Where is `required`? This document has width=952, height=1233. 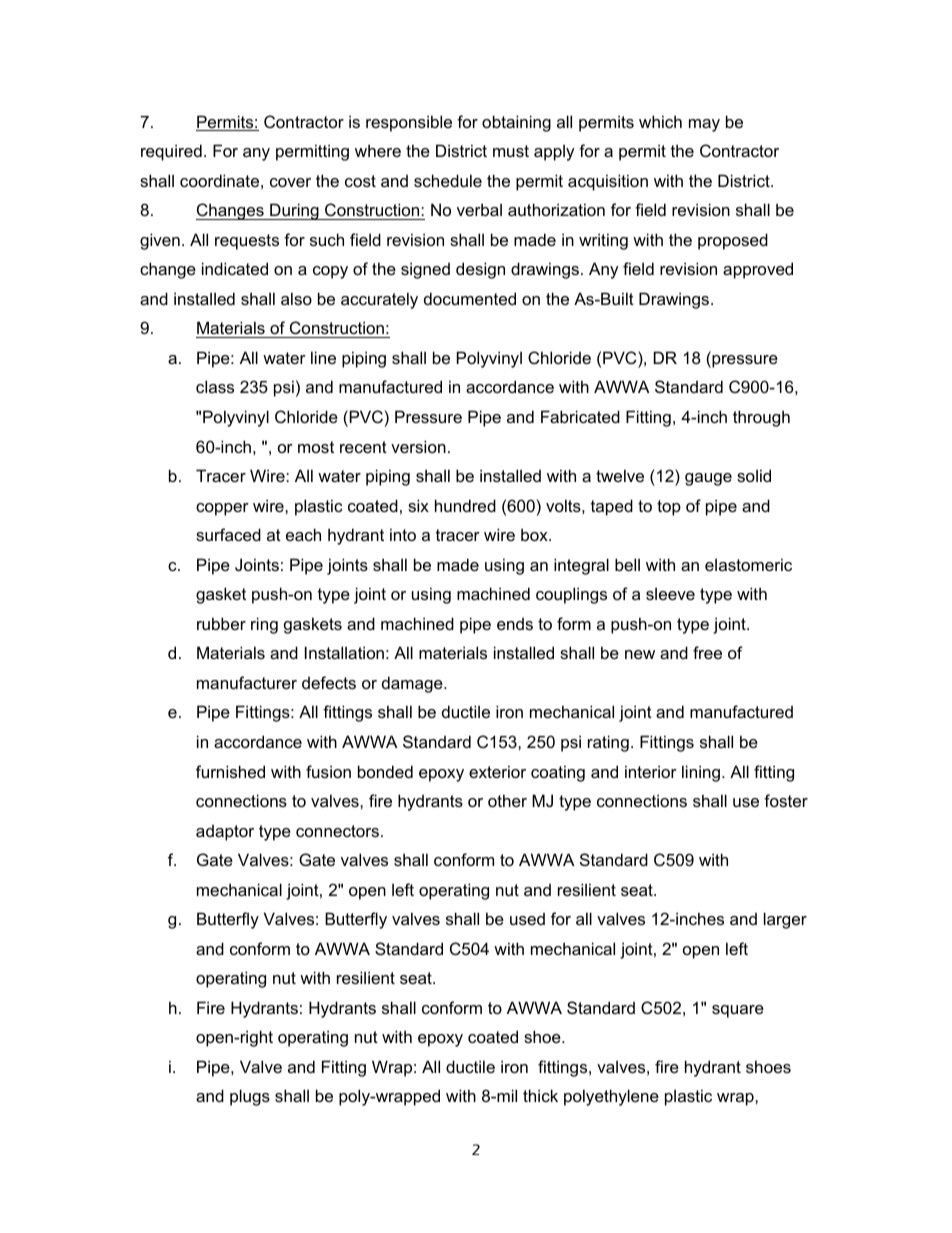
required is located at coordinates (171, 152).
